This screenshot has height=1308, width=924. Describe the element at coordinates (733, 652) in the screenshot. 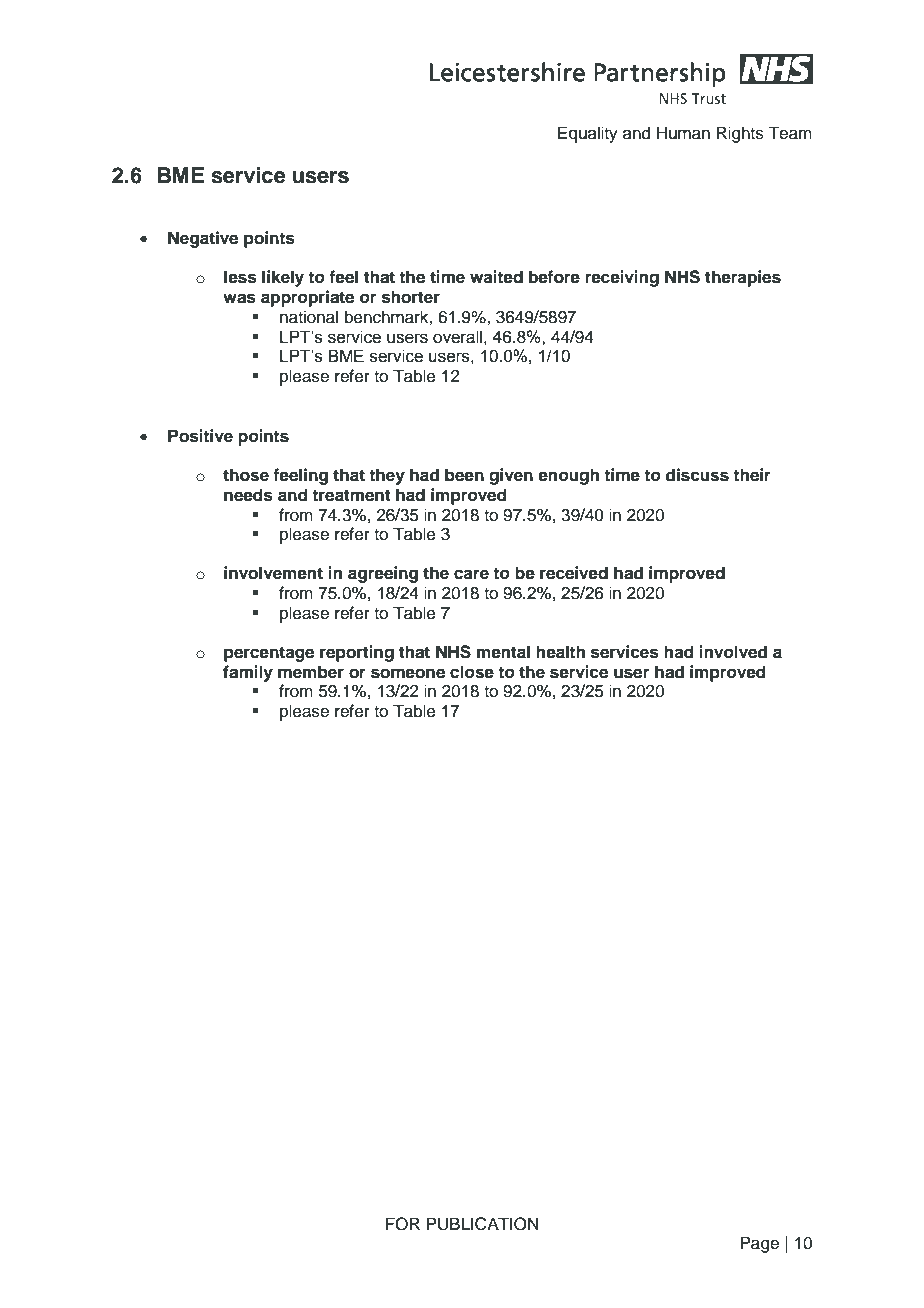

I see `involved` at that location.
